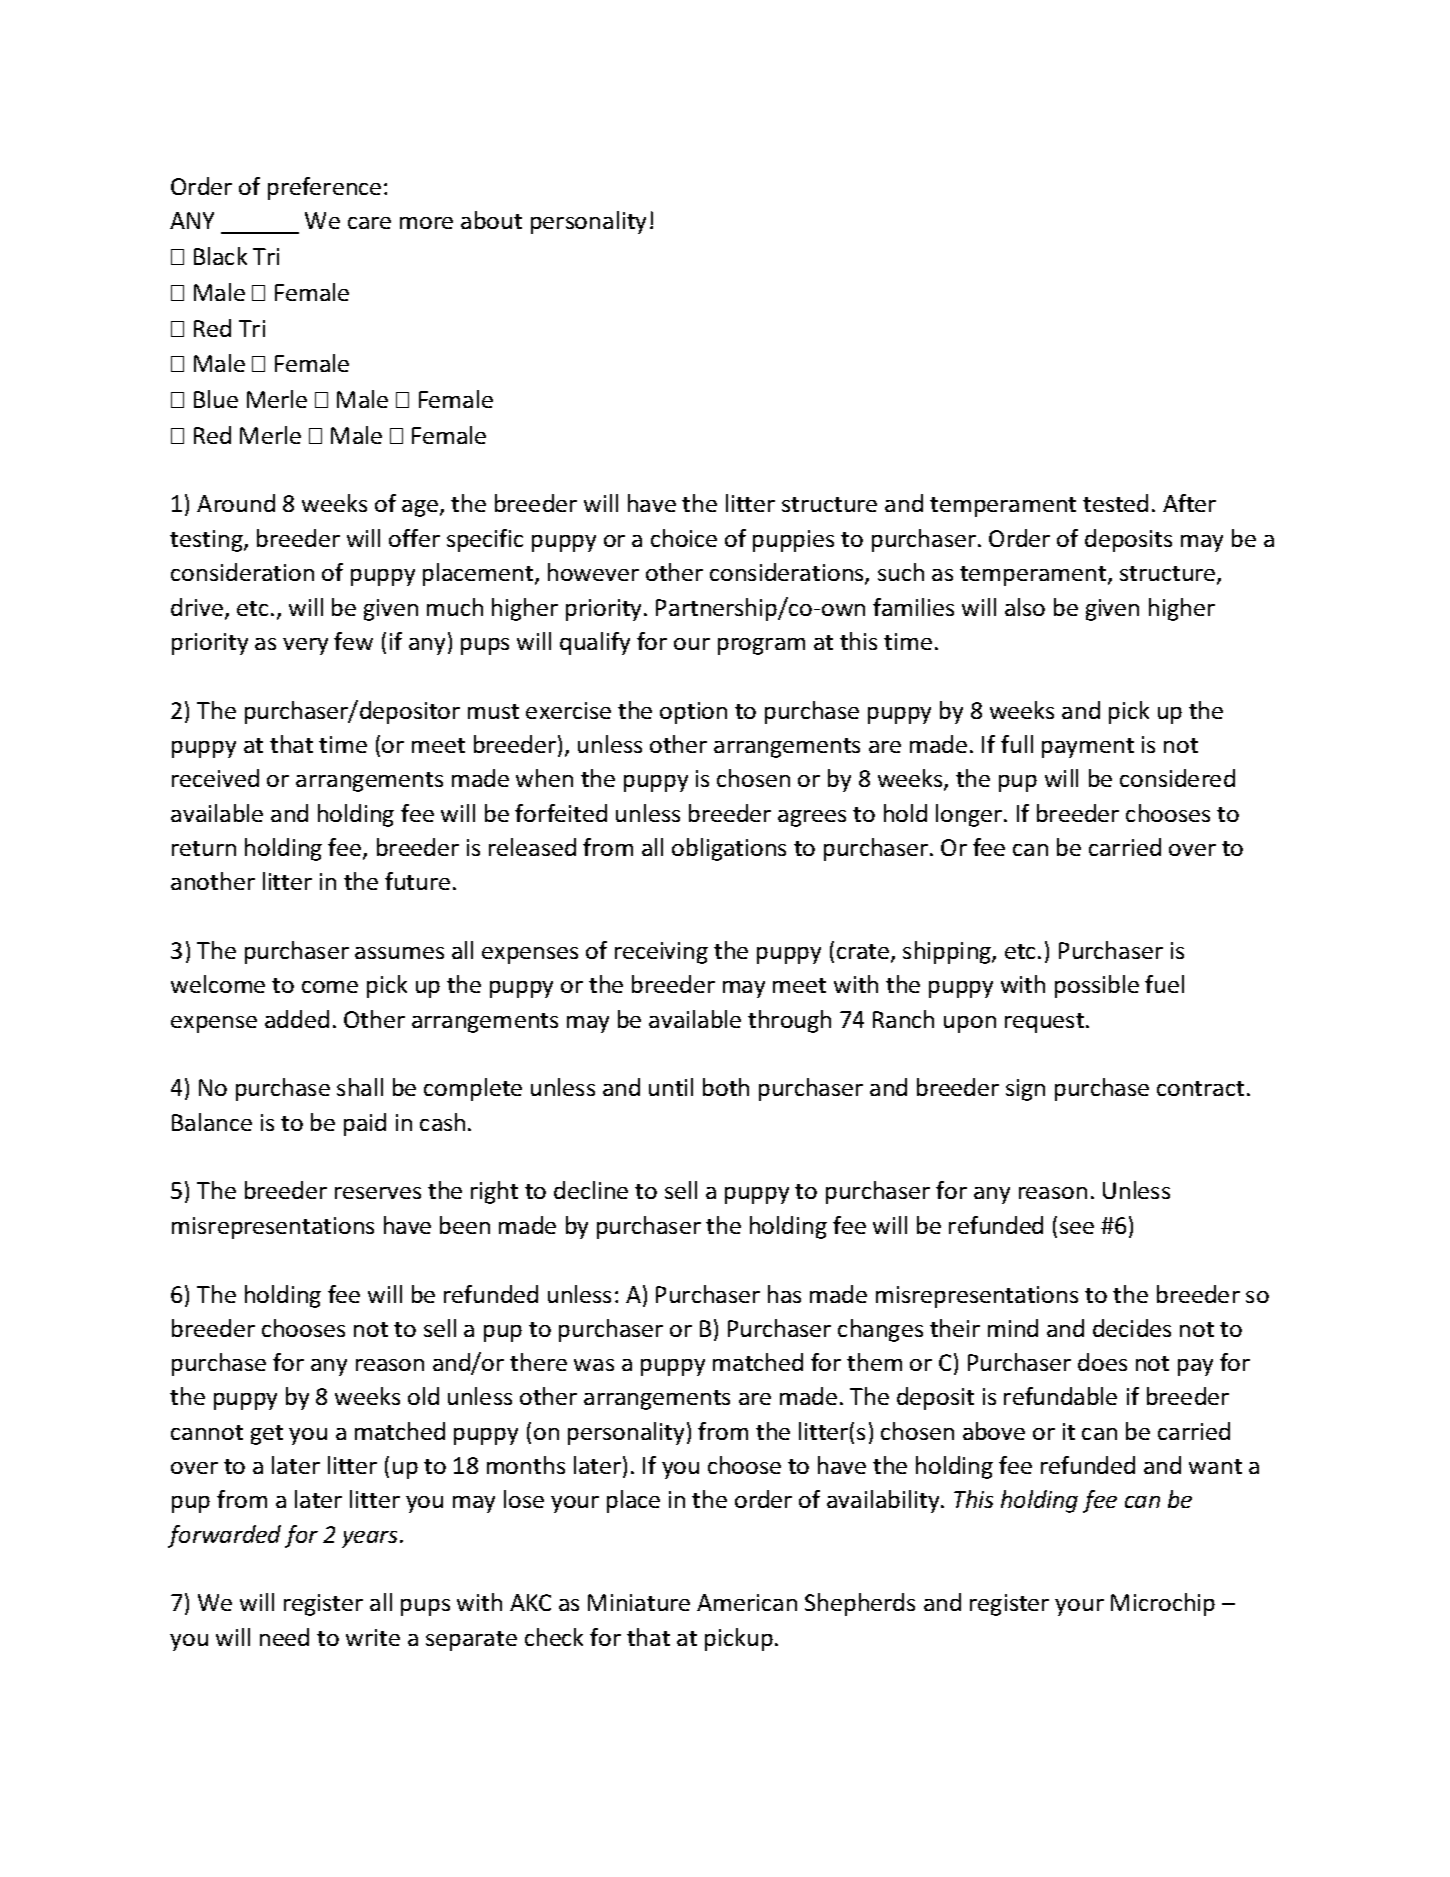 This page has height=1877, width=1450. Describe the element at coordinates (365, 1124) in the page. I see `paid` at that location.
